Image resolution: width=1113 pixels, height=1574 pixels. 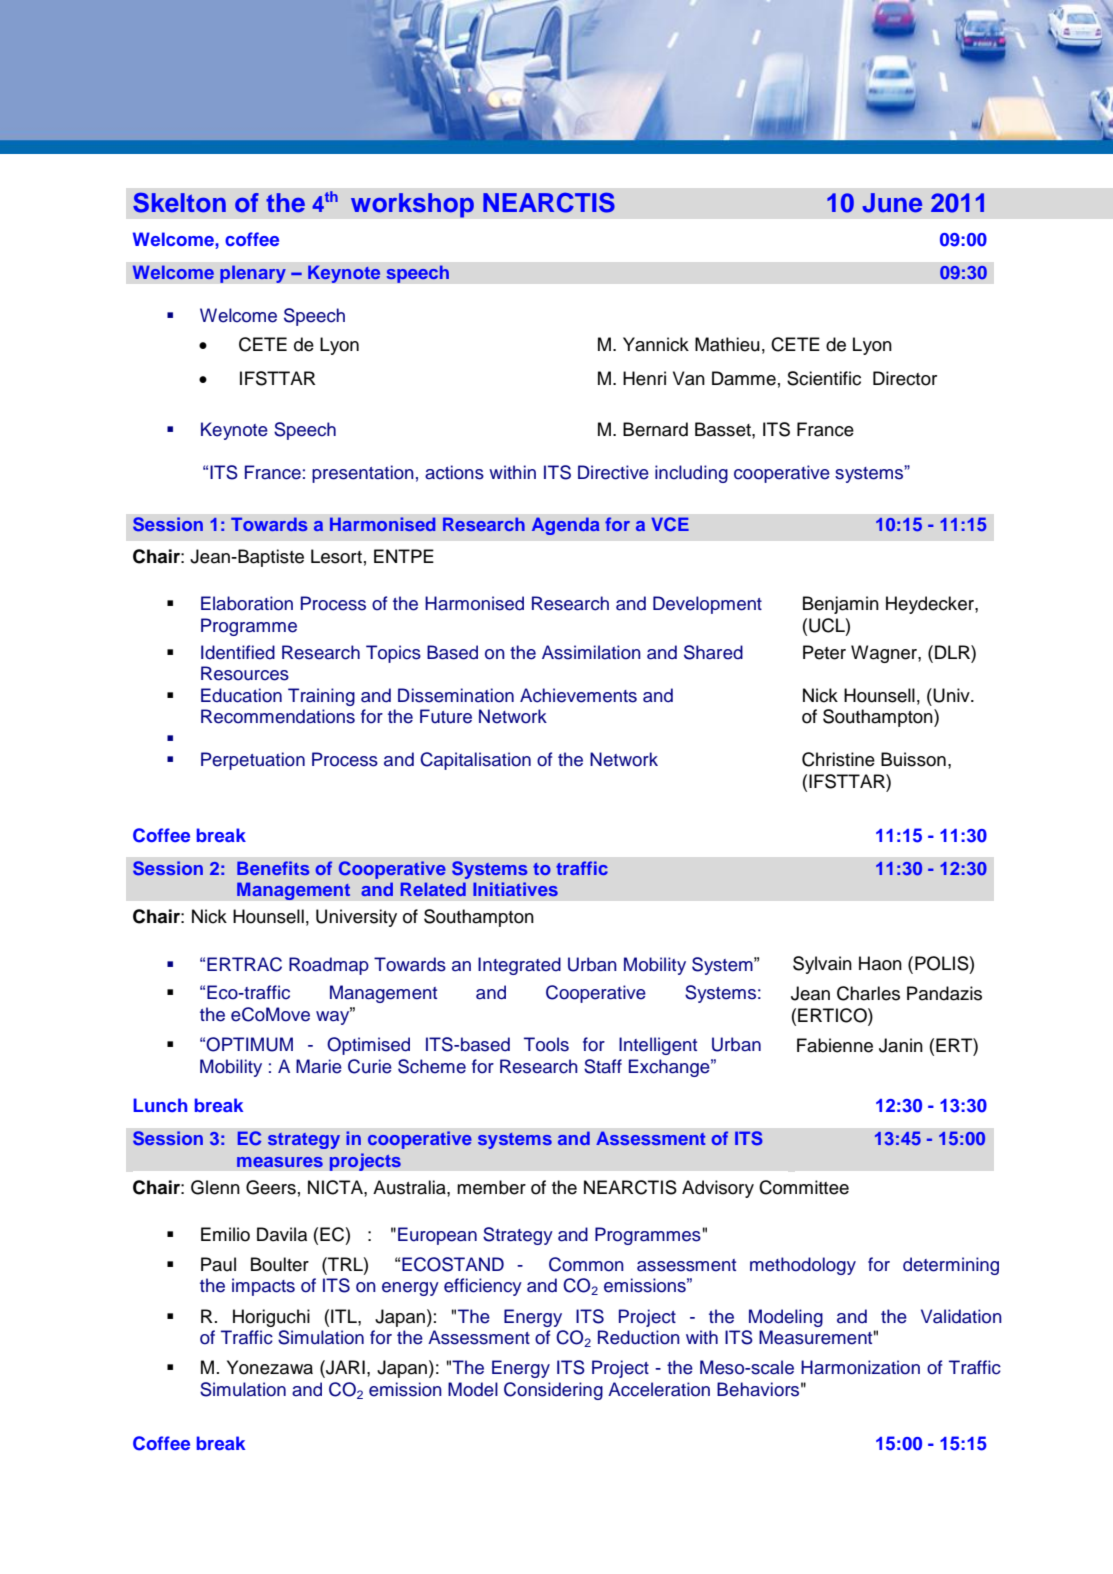 I want to click on workshop, so click(x=412, y=205).
